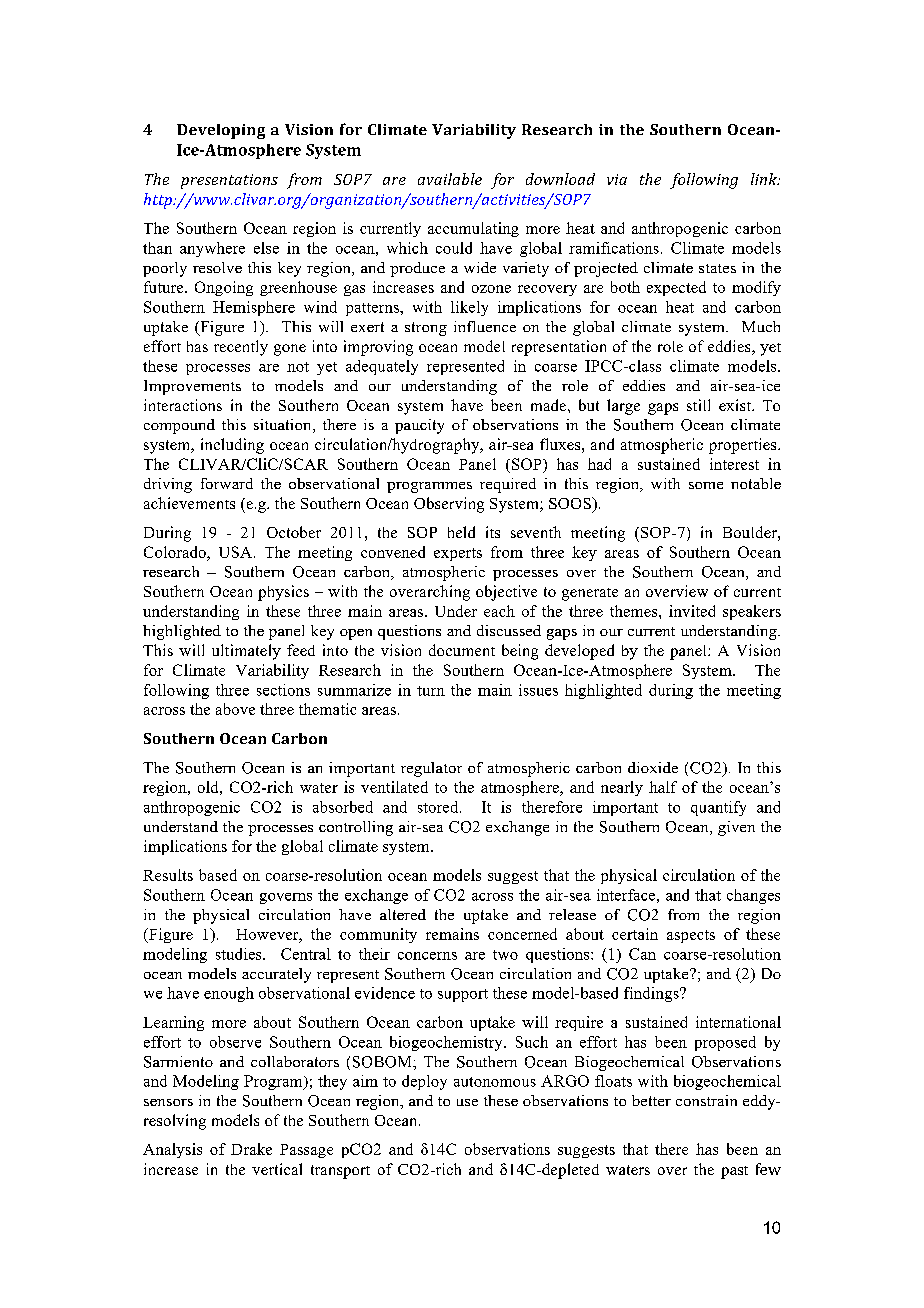  Describe the element at coordinates (246, 652) in the screenshot. I see `ultimately` at that location.
